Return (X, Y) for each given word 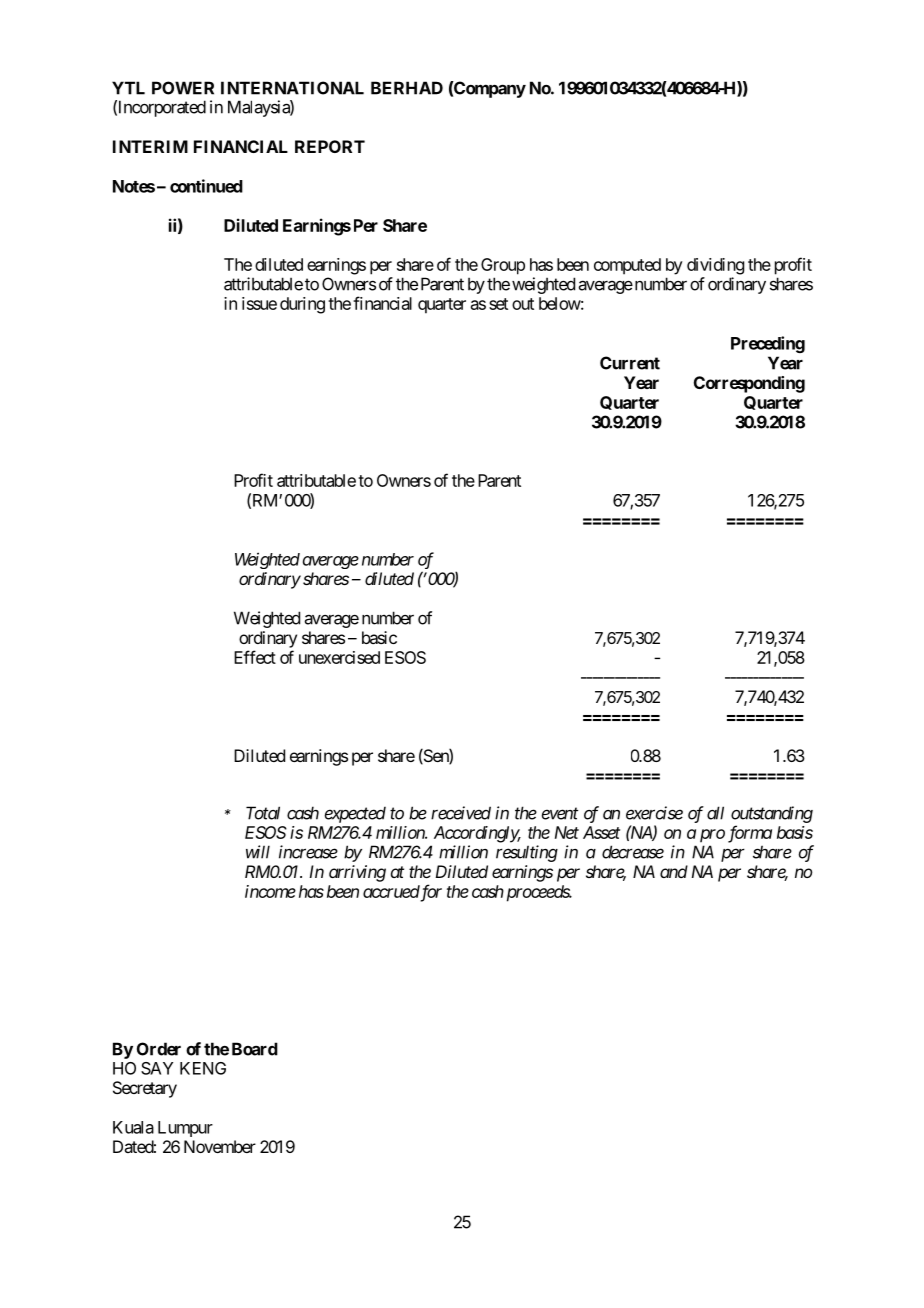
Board (255, 1049)
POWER (183, 88)
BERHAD (407, 88)
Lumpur (185, 1129)
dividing (715, 266)
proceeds (537, 893)
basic (379, 637)
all (715, 813)
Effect (255, 657)
